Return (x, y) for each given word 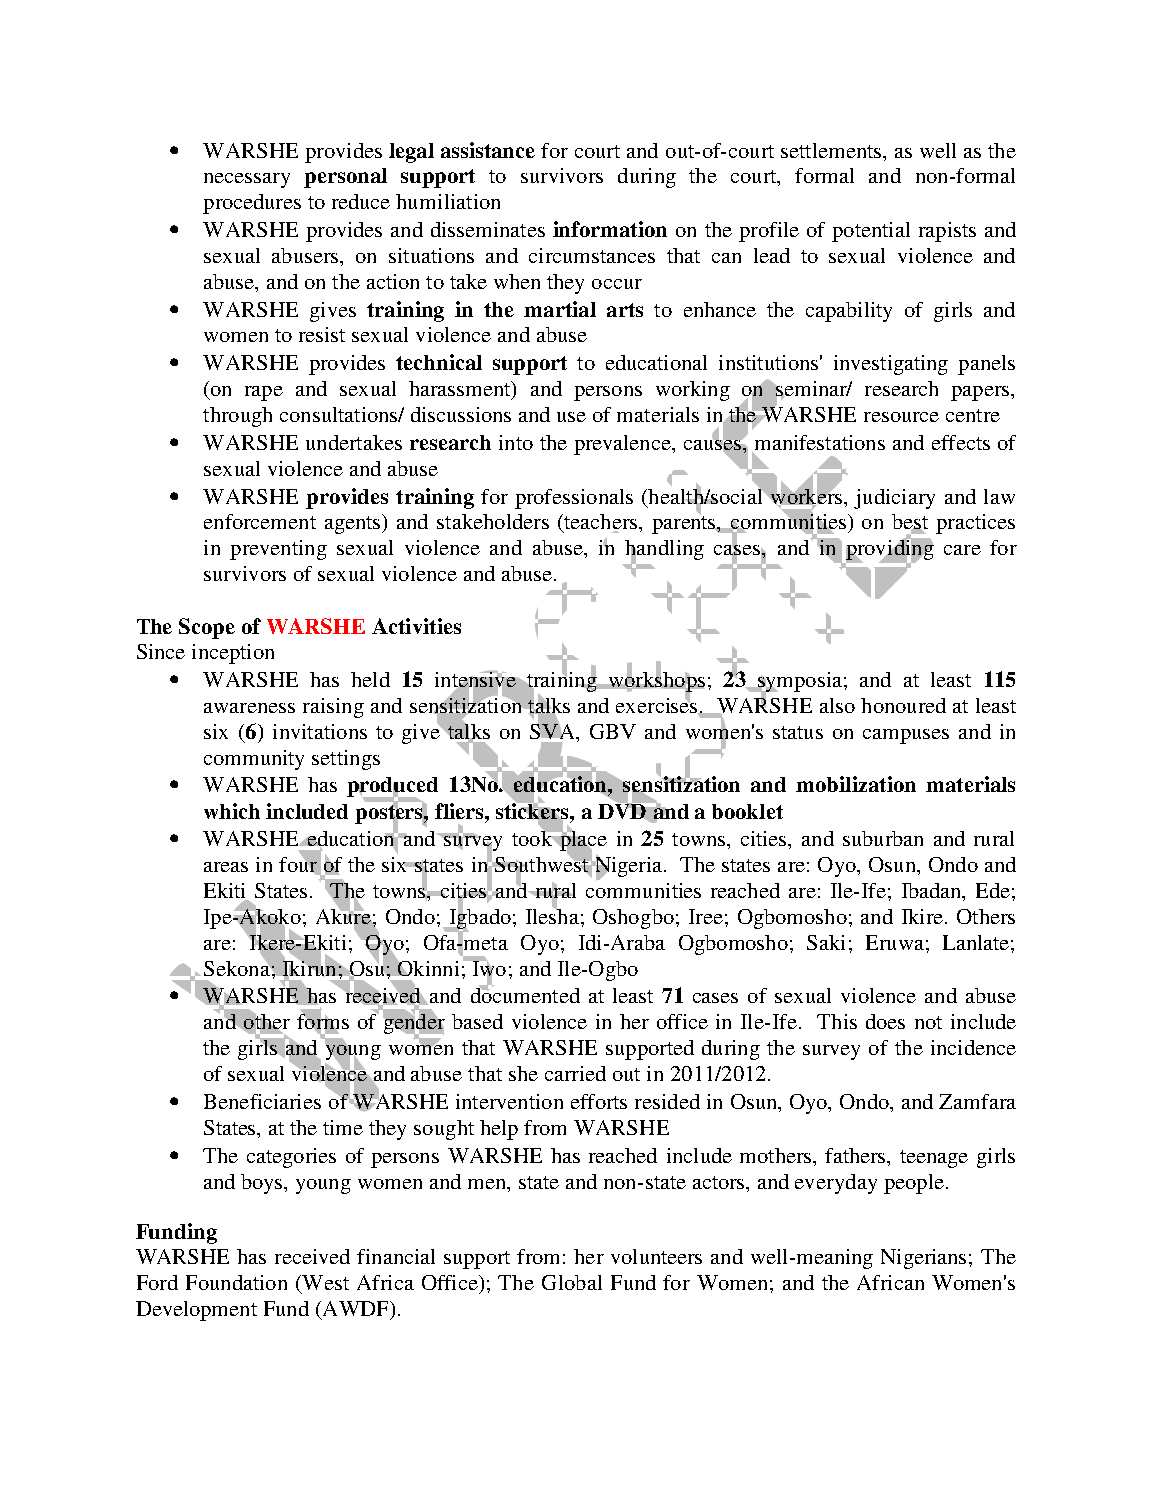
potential (871, 232)
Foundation (236, 1282)
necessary (247, 180)
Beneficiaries (262, 1101)
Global (572, 1282)
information (610, 229)
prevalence (623, 445)
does (885, 1021)
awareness (249, 708)
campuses (906, 736)
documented (525, 994)
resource (901, 417)
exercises (658, 705)
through (237, 417)
